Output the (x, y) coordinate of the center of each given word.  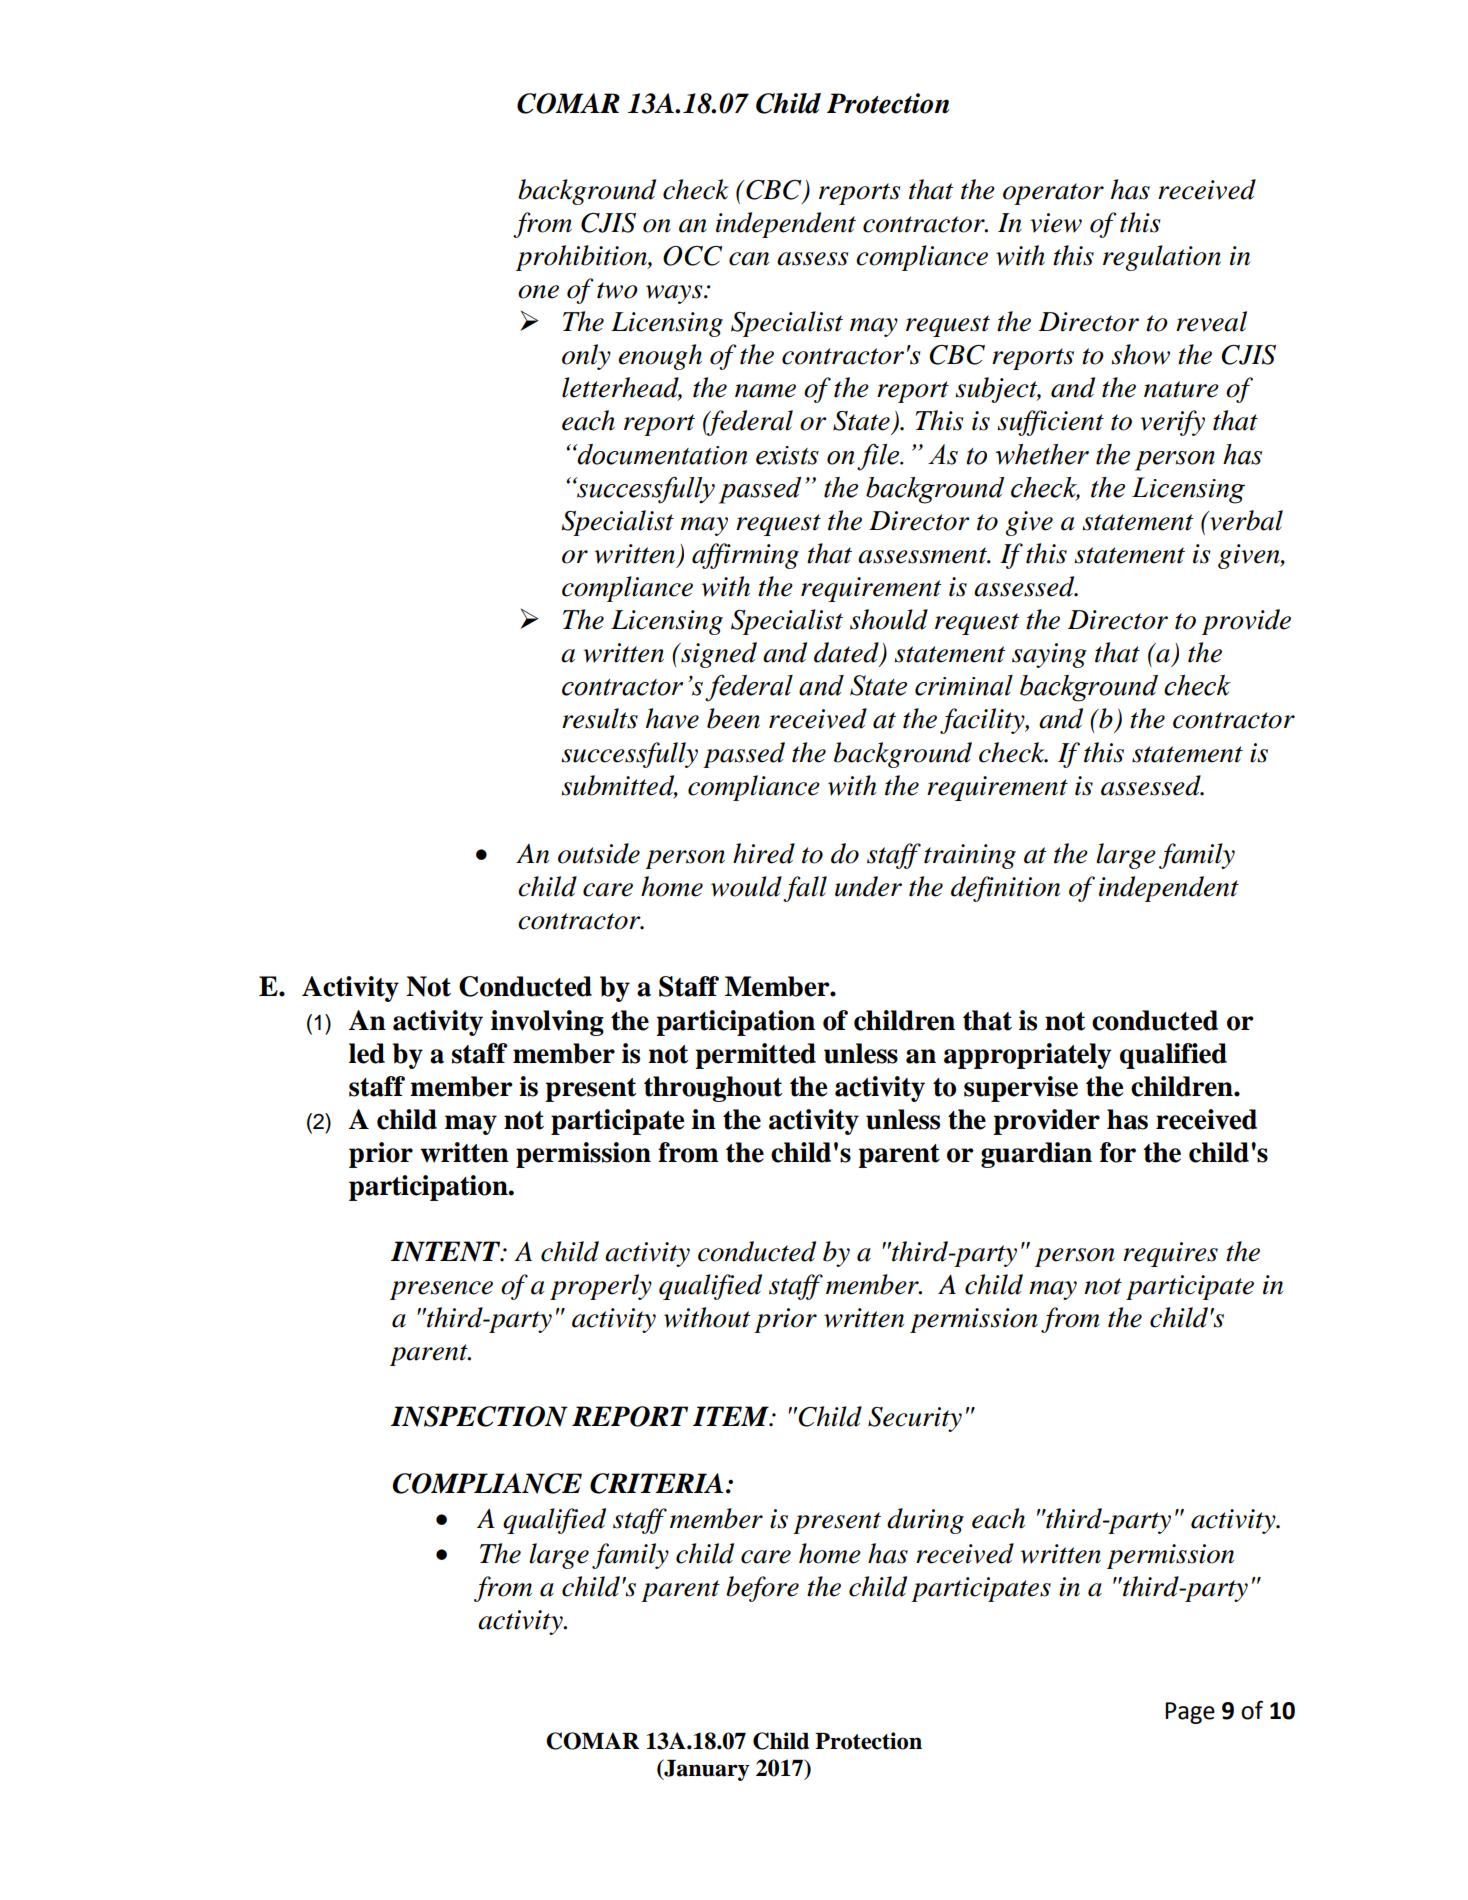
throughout (713, 1089)
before (762, 1589)
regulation (1162, 258)
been (733, 718)
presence (441, 1290)
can (749, 259)
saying (1049, 655)
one (538, 292)
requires (1170, 1254)
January (706, 1770)
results (600, 718)
